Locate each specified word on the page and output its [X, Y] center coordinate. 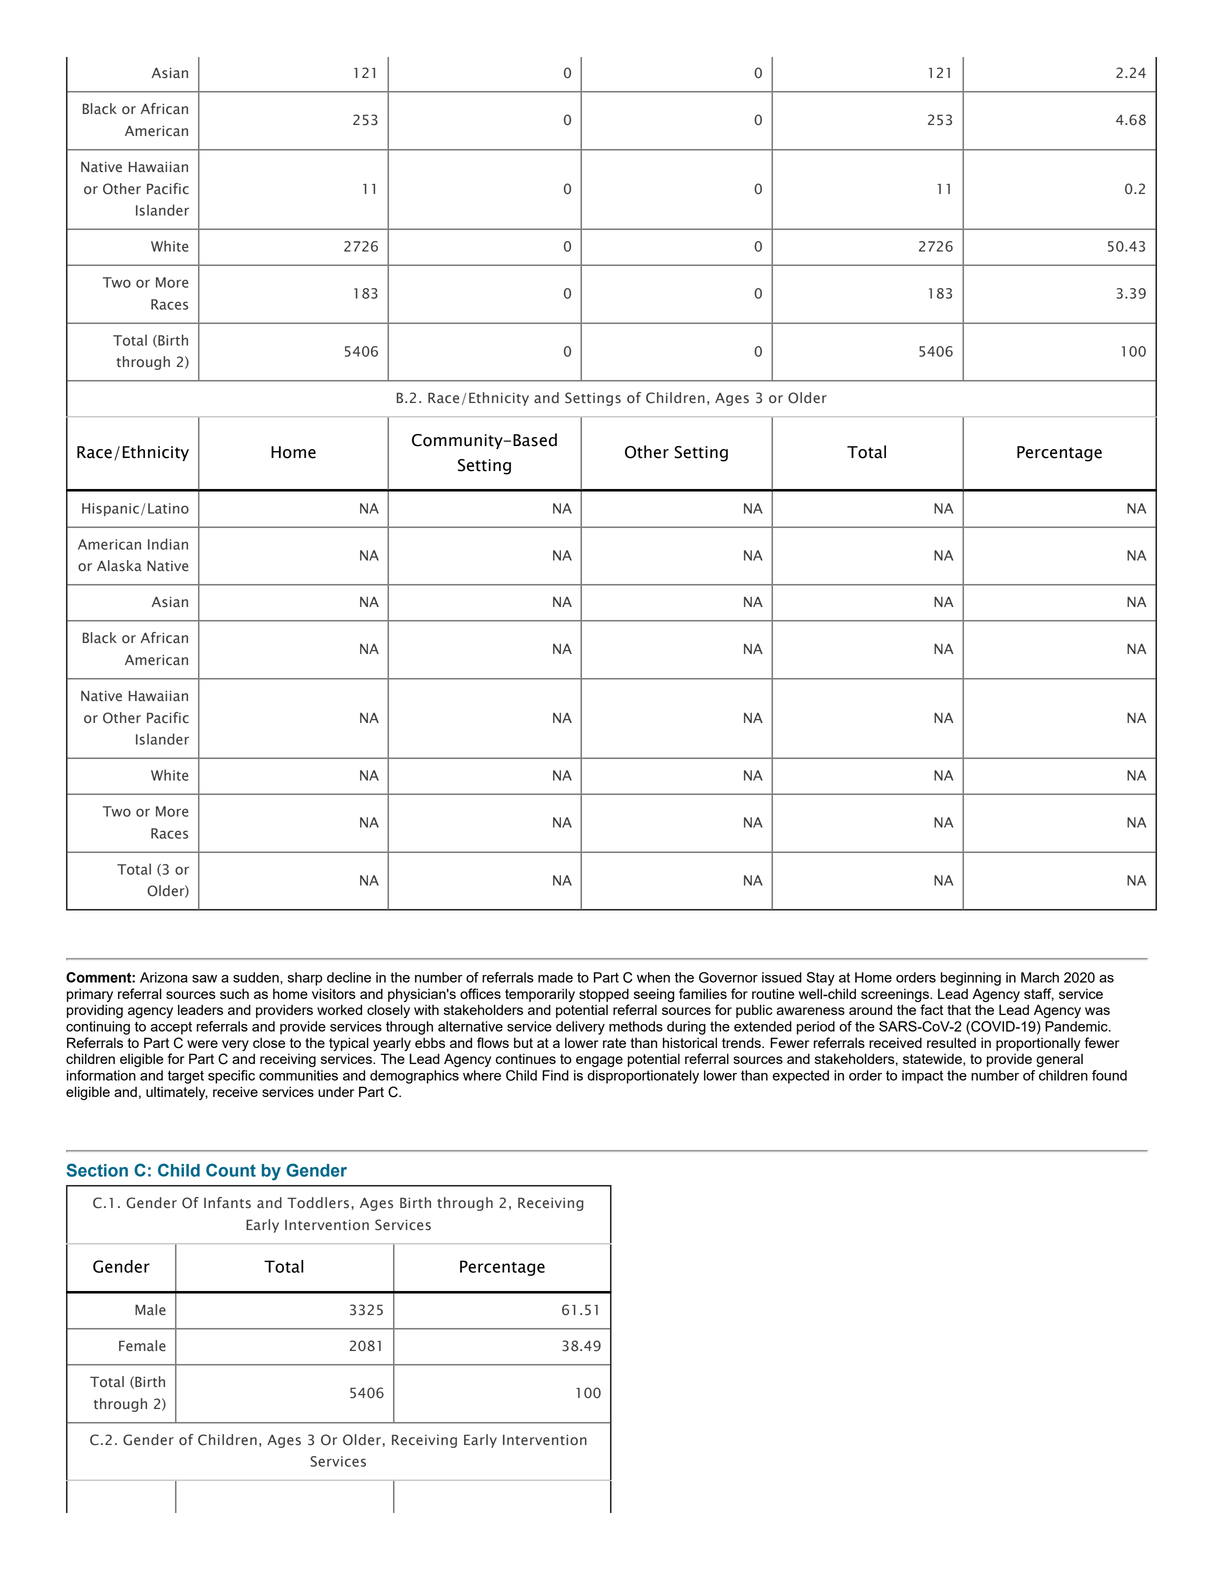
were [202, 1044]
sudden [257, 977]
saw [204, 979]
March [1040, 977]
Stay [821, 979]
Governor [728, 977]
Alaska [119, 566]
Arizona [164, 977]
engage [599, 1061]
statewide [933, 1060]
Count [231, 1170]
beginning [971, 979]
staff [1039, 994]
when [653, 977]
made [555, 977]
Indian [168, 544]
